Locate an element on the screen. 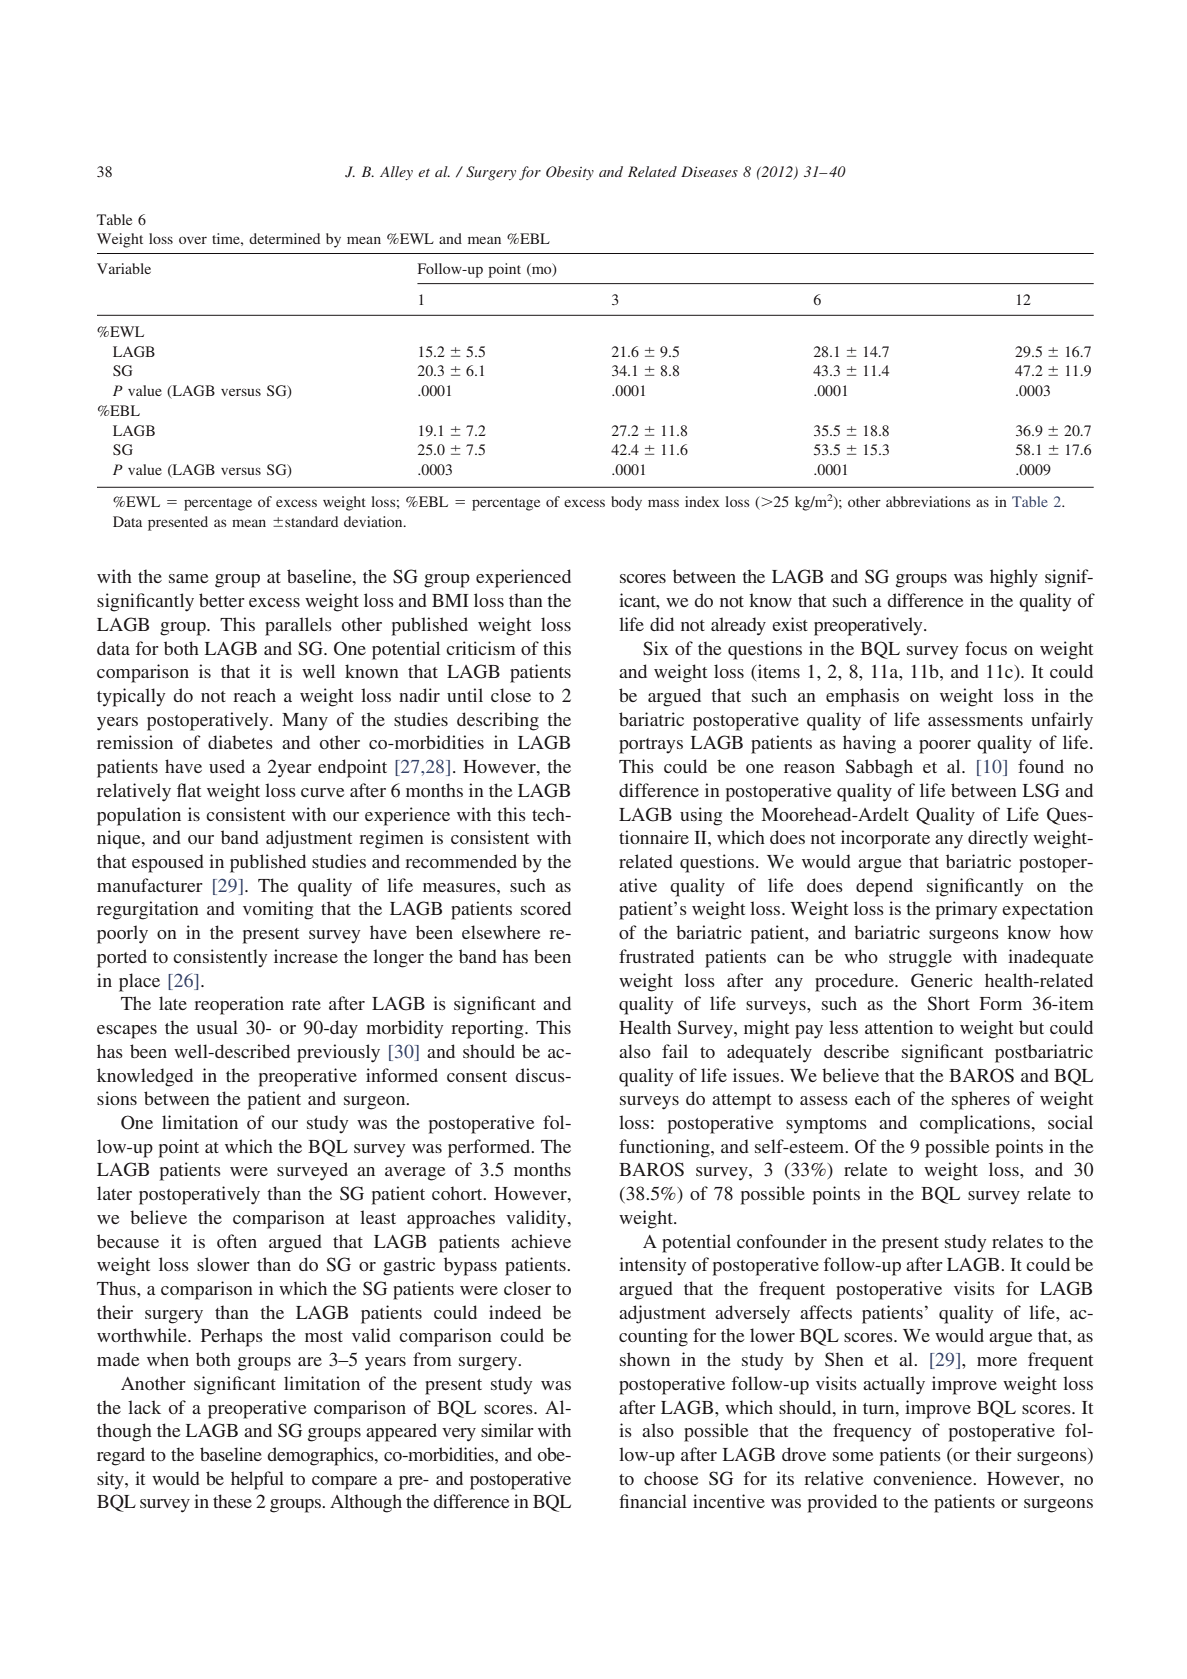 The height and width of the screenshot is (1679, 1187). functioning is located at coordinates (665, 1148).
